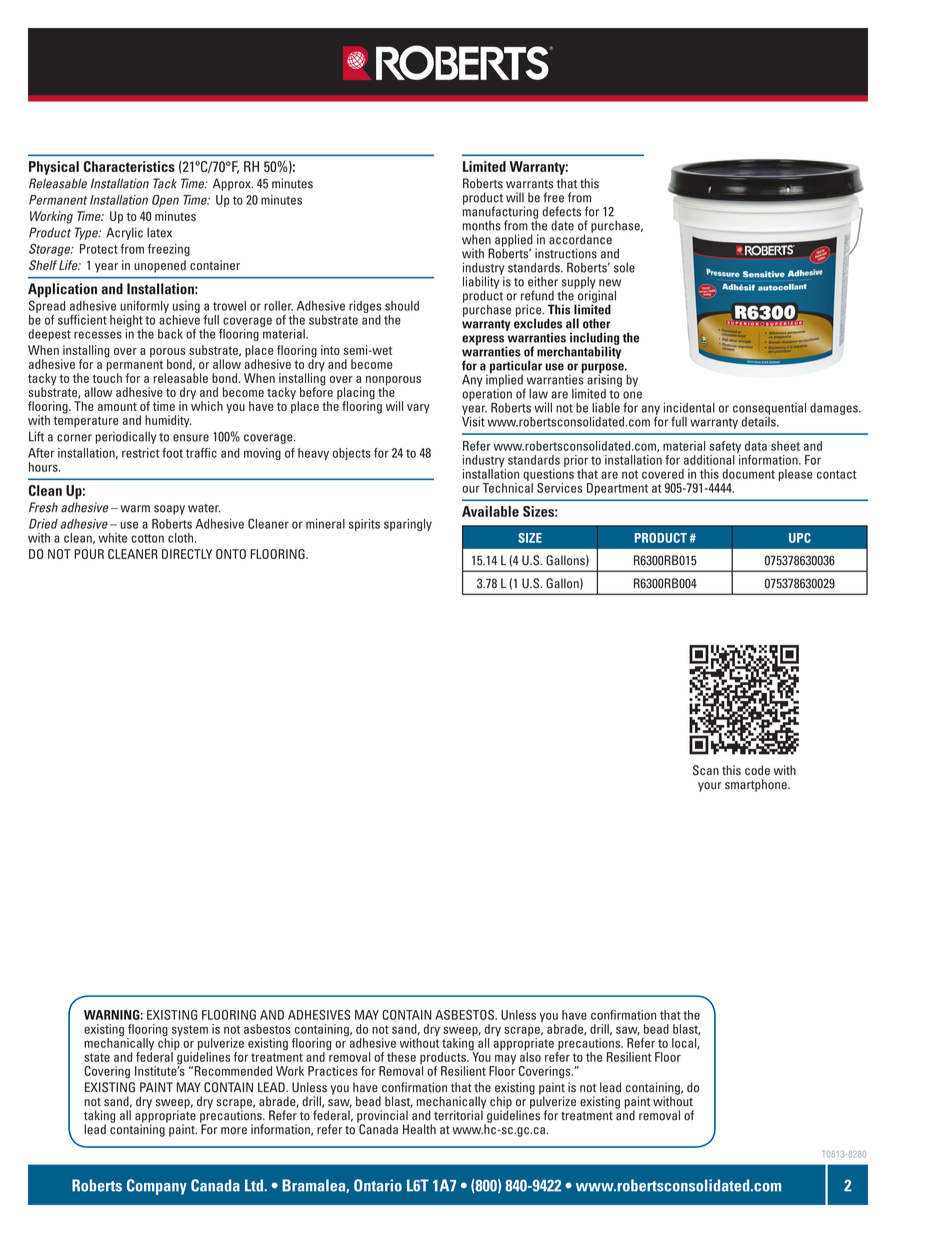 This document has width=952, height=1233. What do you see at coordinates (401, 1057) in the document?
I see `these` at bounding box center [401, 1057].
